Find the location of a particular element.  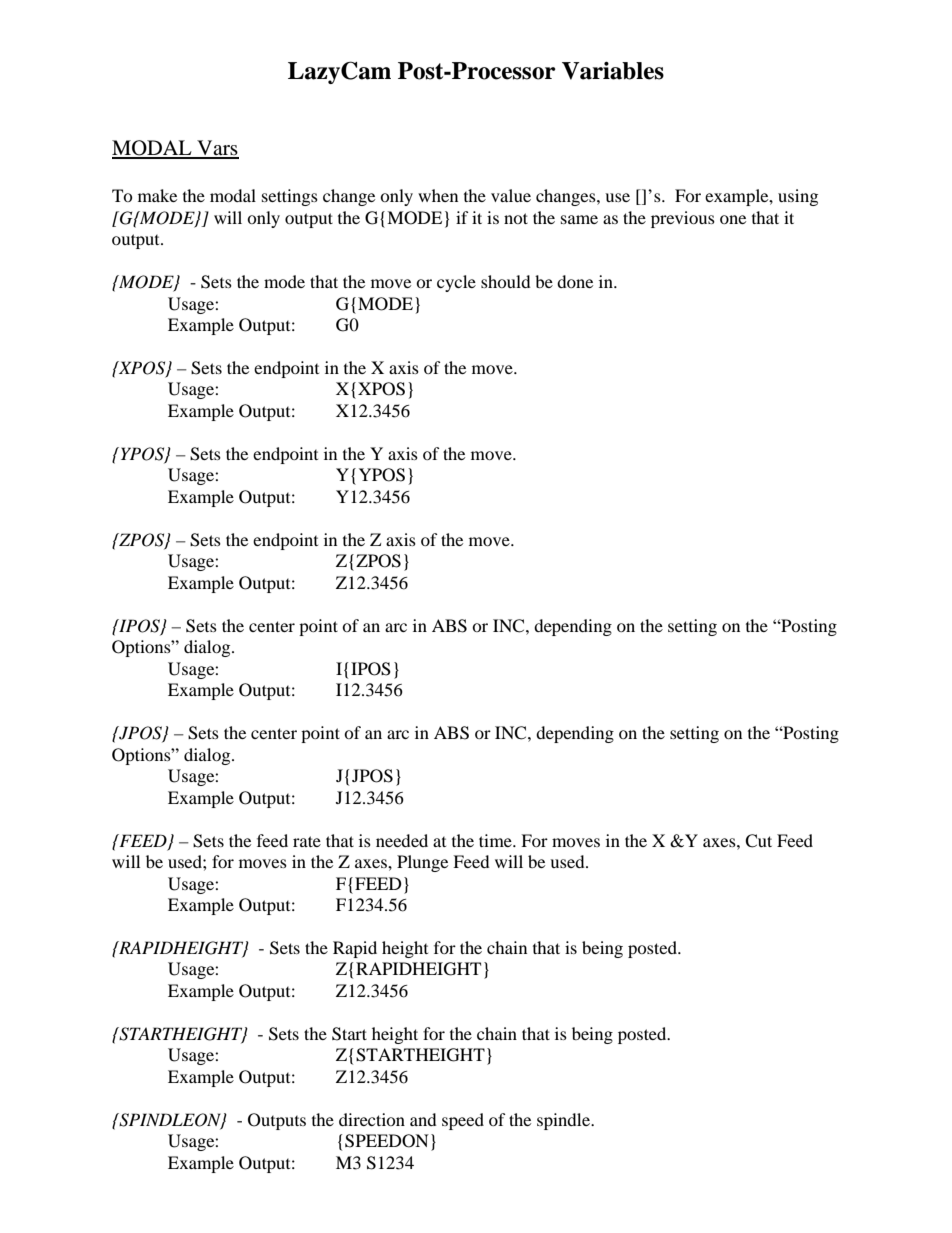

Cut is located at coordinates (758, 841).
